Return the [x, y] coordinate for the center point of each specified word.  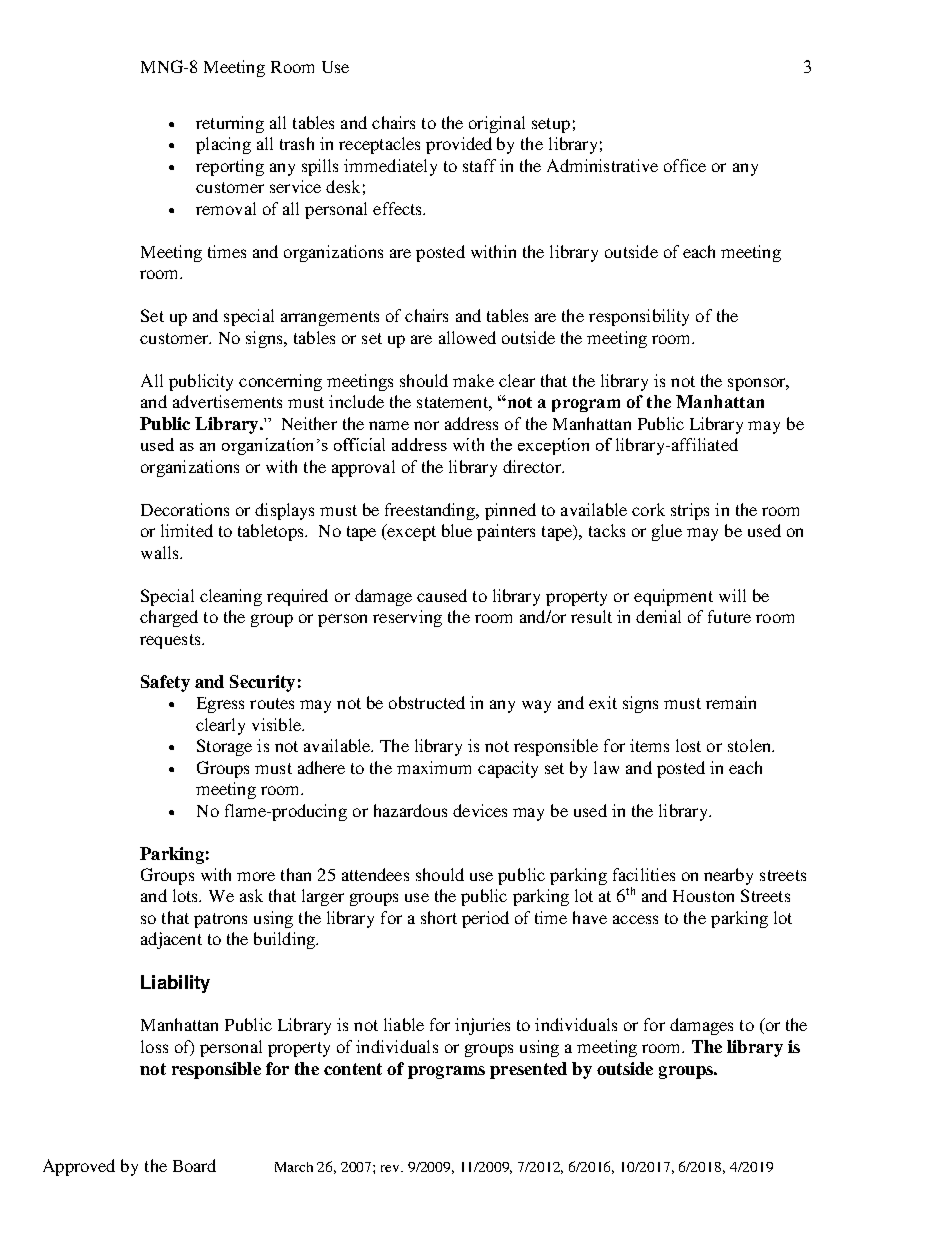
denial [658, 616]
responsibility [639, 317]
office [685, 165]
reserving [407, 618]
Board [194, 1165]
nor [426, 425]
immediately [390, 167]
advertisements [227, 401]
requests [171, 641]
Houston [703, 896]
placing [223, 145]
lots [186, 895]
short [439, 917]
